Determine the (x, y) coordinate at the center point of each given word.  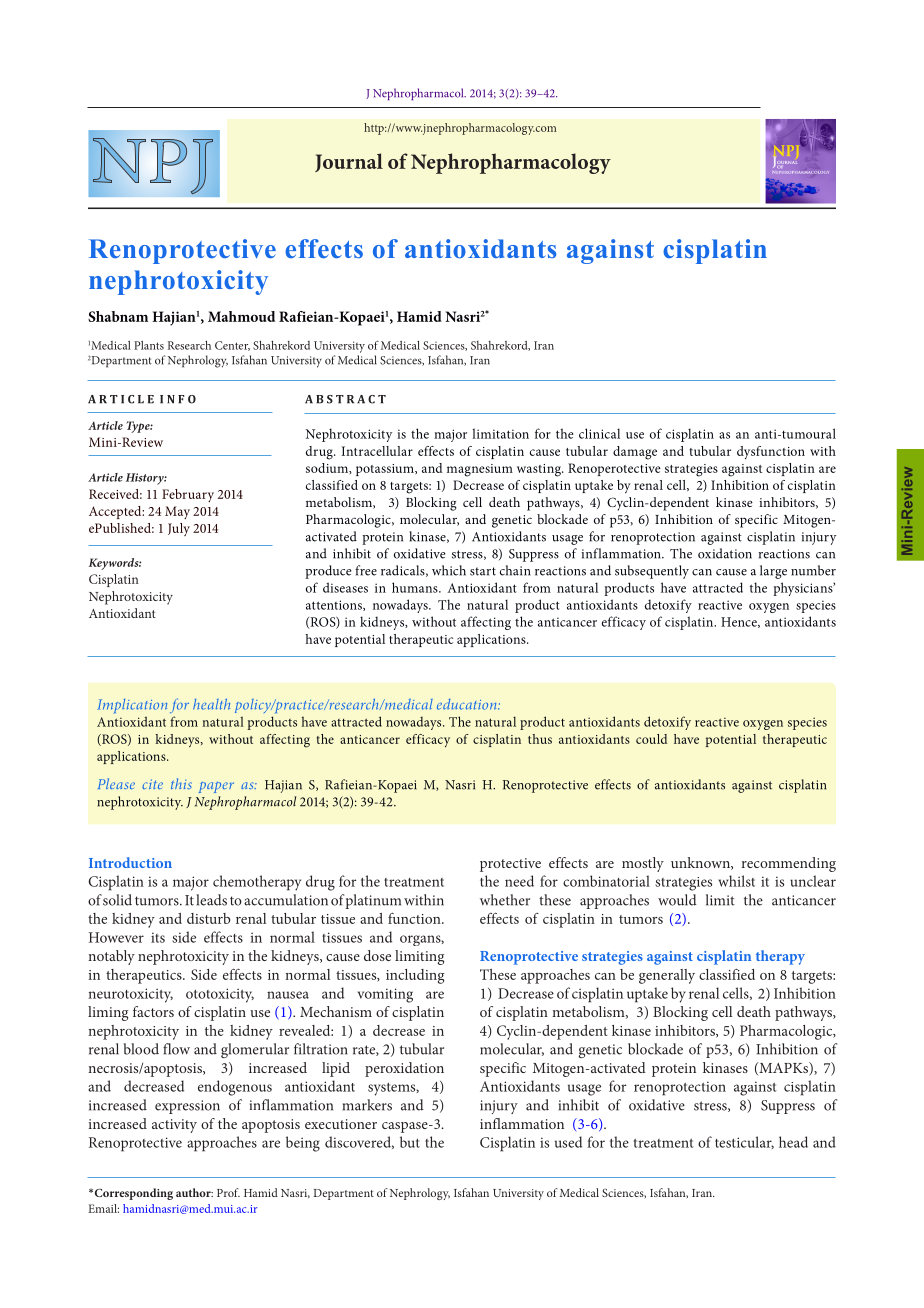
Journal (349, 162)
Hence (740, 622)
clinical (599, 433)
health (211, 704)
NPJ (153, 166)
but (410, 1142)
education (468, 704)
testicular (744, 1142)
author (194, 1192)
